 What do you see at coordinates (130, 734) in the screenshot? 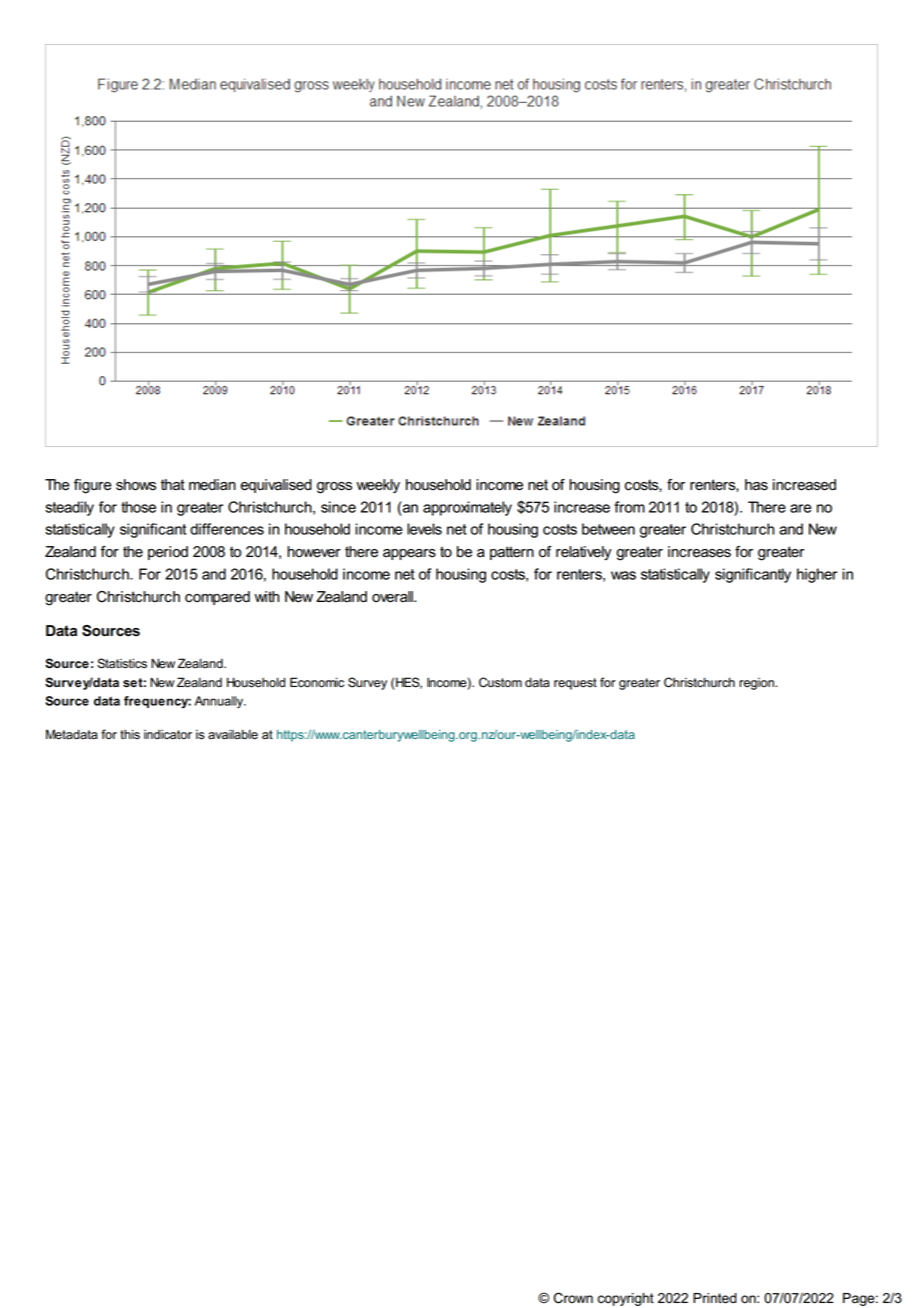
I see `this` at bounding box center [130, 734].
